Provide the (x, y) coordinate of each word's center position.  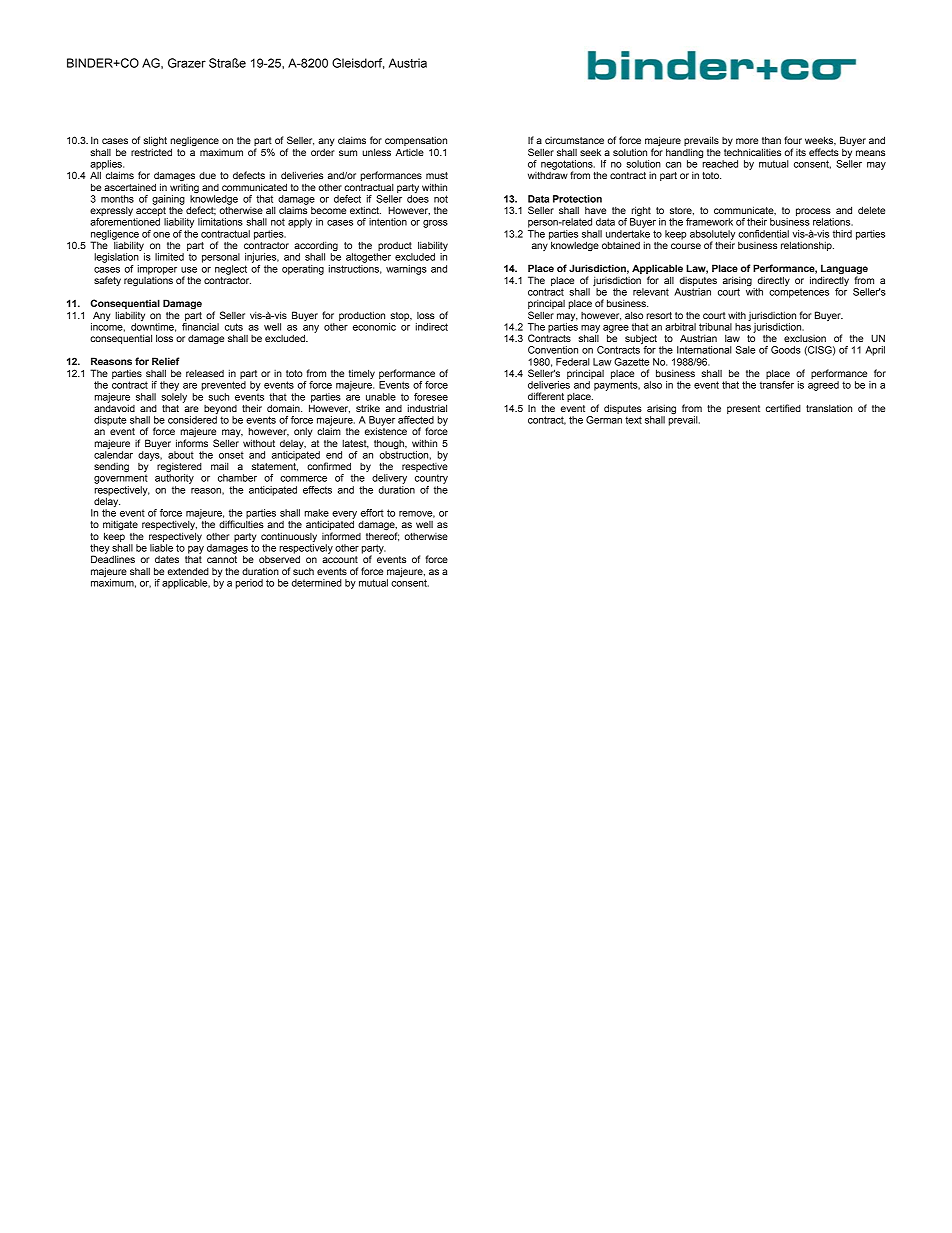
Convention (553, 350)
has (743, 327)
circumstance (574, 140)
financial (200, 327)
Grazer (187, 63)
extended (188, 571)
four (793, 140)
